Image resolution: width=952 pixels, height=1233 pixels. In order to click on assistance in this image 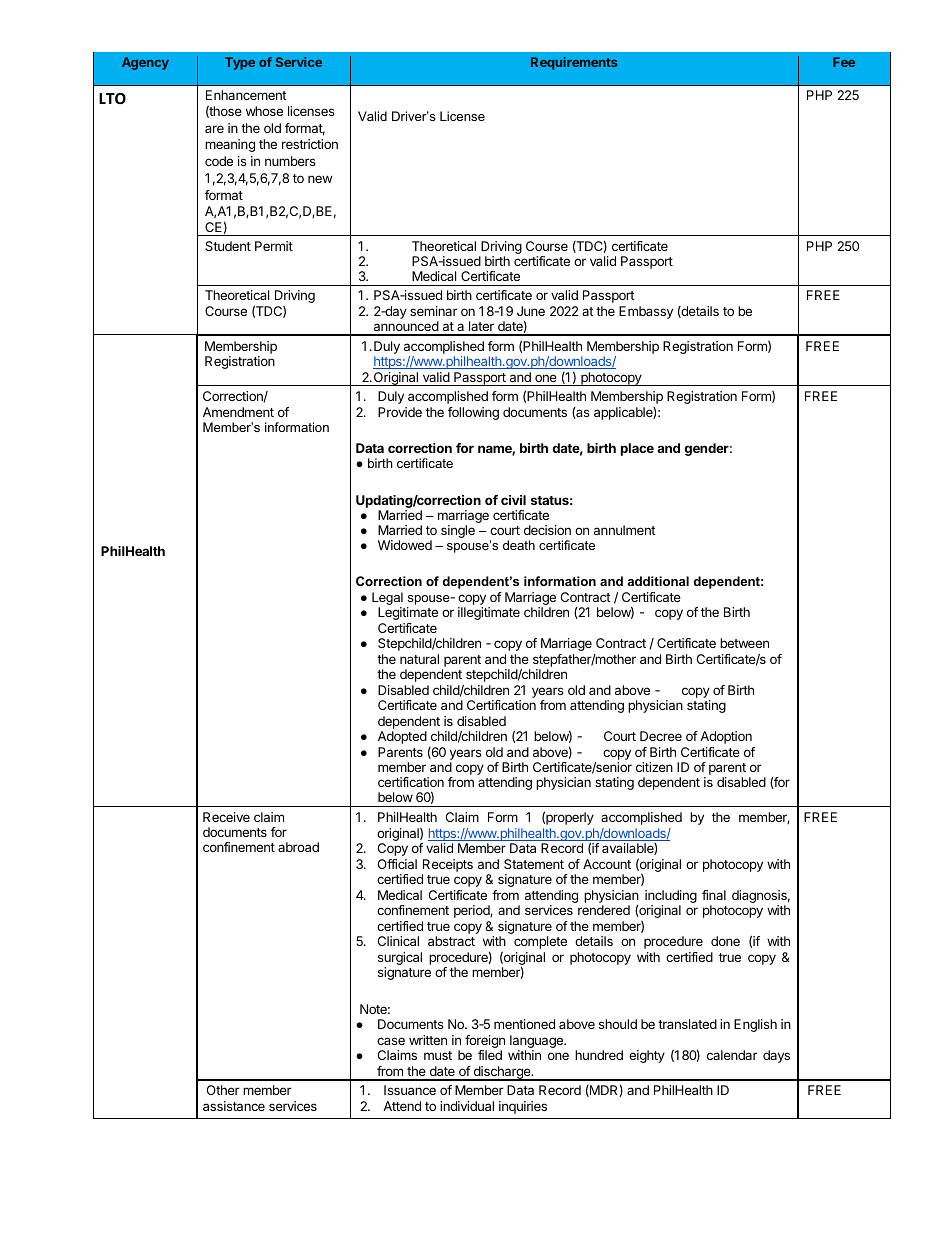, I will do `click(234, 1106)`.
